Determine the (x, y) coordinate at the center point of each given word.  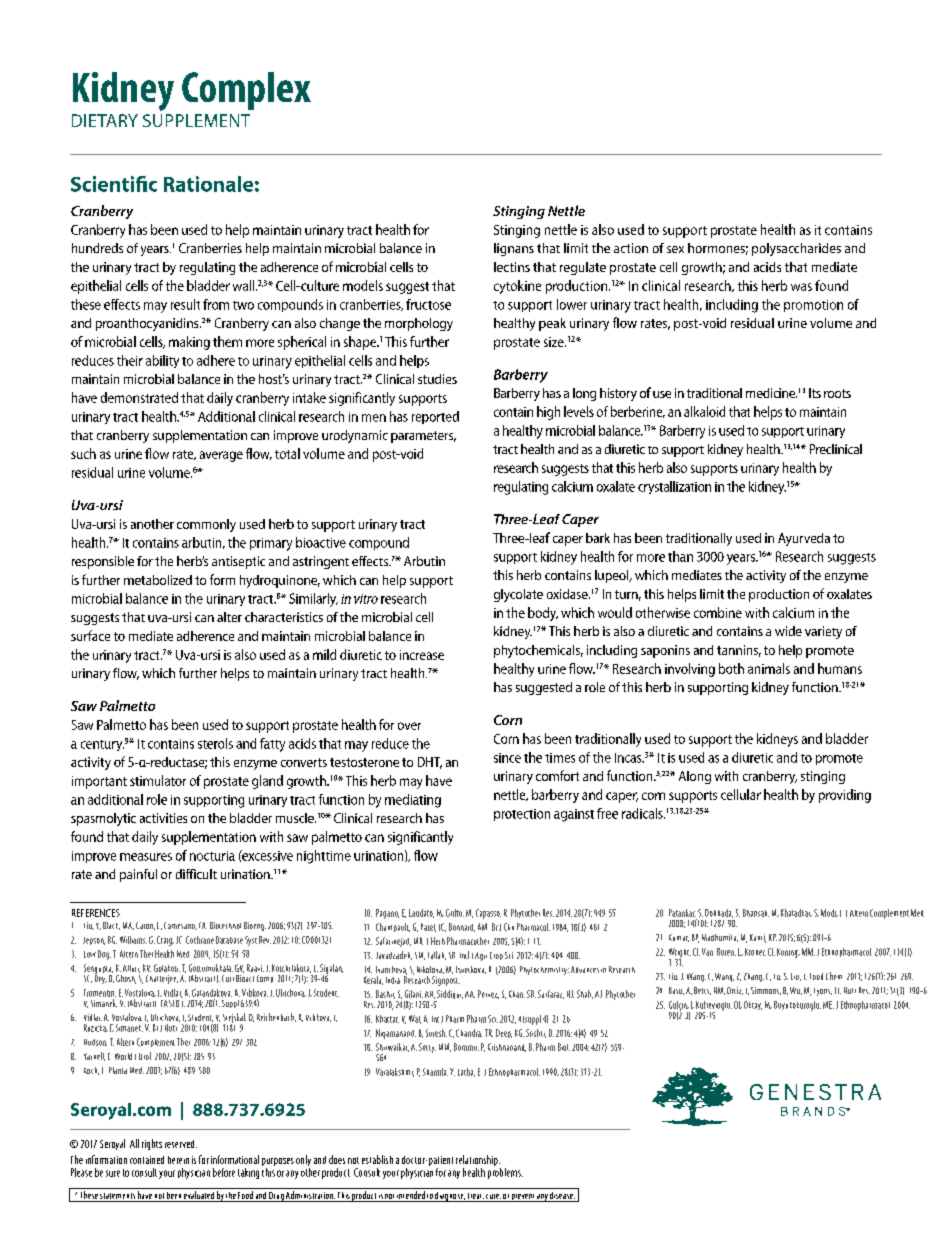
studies (437, 379)
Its (815, 393)
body (543, 614)
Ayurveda (804, 539)
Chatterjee (162, 979)
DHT (430, 763)
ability (162, 361)
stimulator (158, 780)
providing (845, 796)
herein (178, 1160)
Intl (464, 955)
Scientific (114, 184)
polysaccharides (796, 249)
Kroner (755, 952)
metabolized (158, 580)
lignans (514, 249)
